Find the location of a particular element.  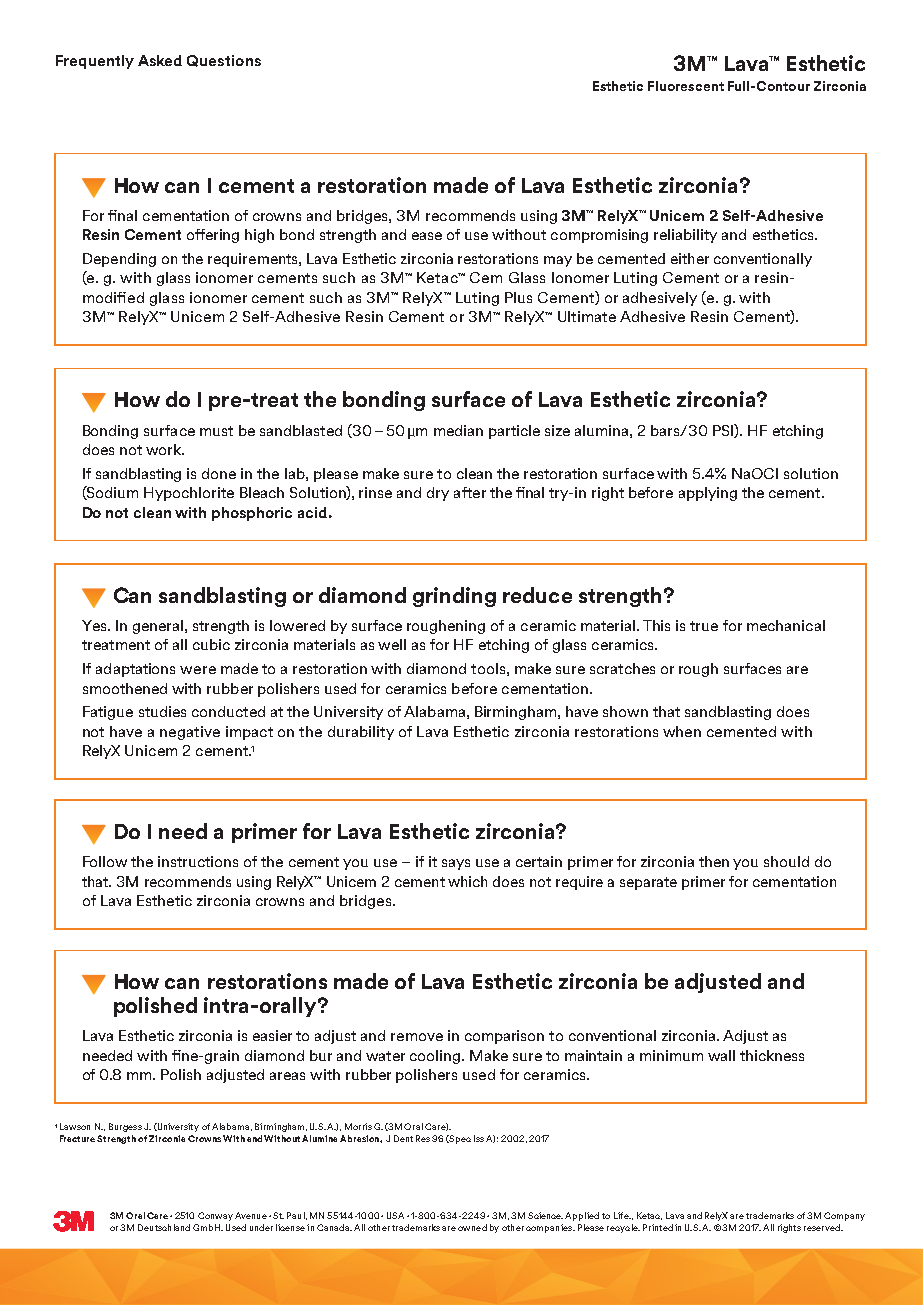

reliability is located at coordinates (685, 236).
